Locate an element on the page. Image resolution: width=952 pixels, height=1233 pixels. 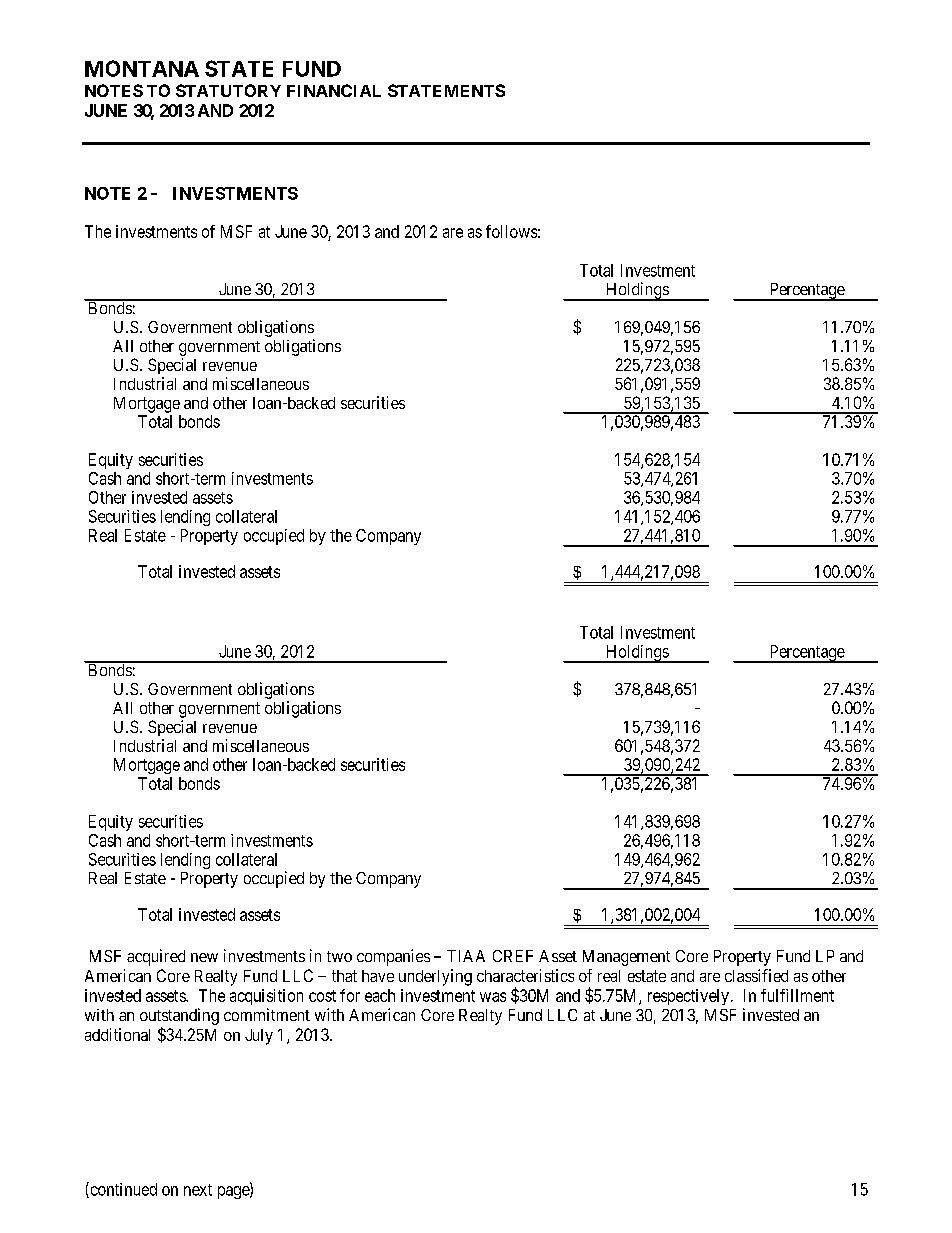
new is located at coordinates (204, 957).
